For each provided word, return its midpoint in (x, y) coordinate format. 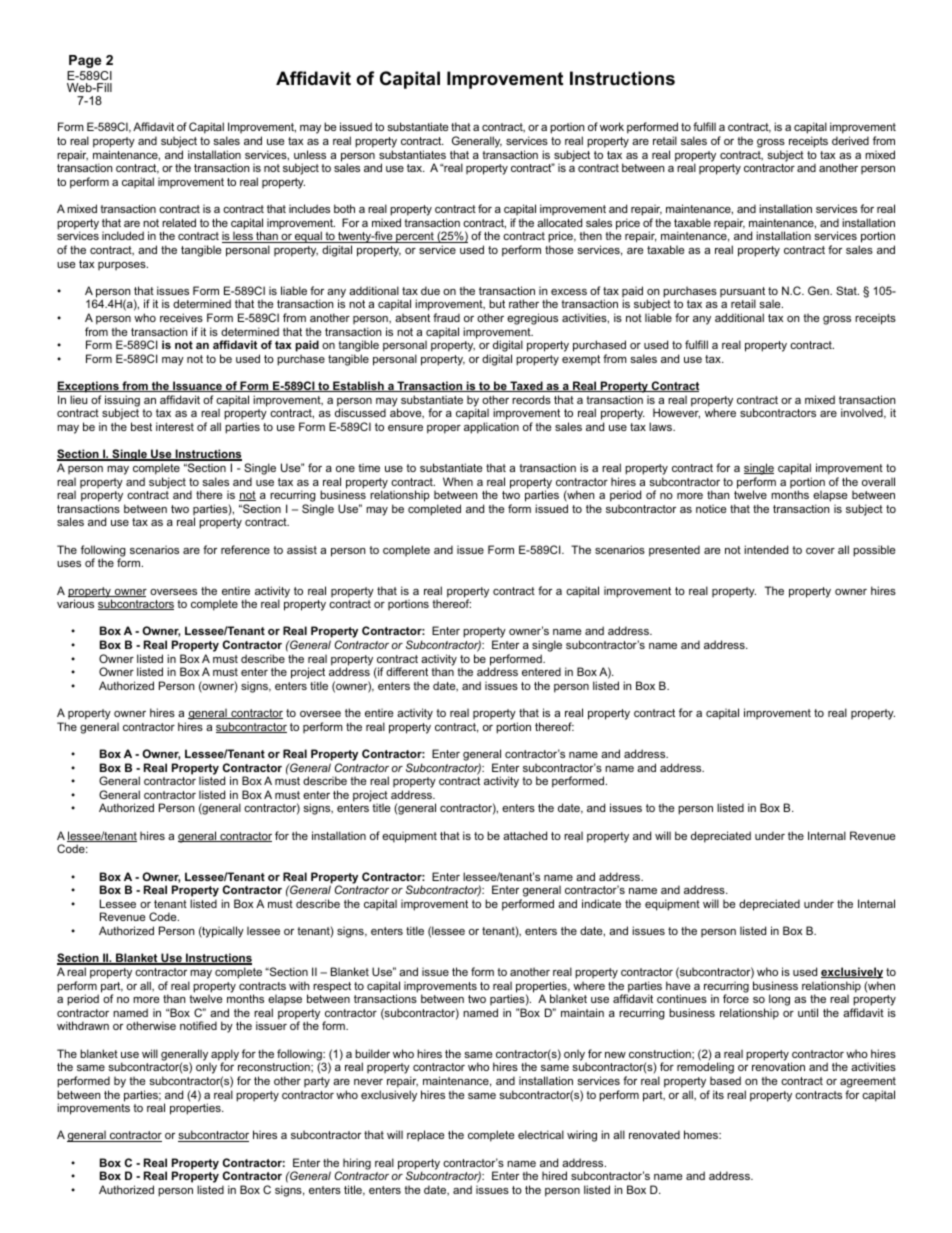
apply (225, 1056)
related (179, 222)
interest (175, 426)
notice (711, 508)
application (491, 428)
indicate (601, 903)
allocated (559, 222)
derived (850, 140)
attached (525, 835)
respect (332, 987)
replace (425, 1136)
